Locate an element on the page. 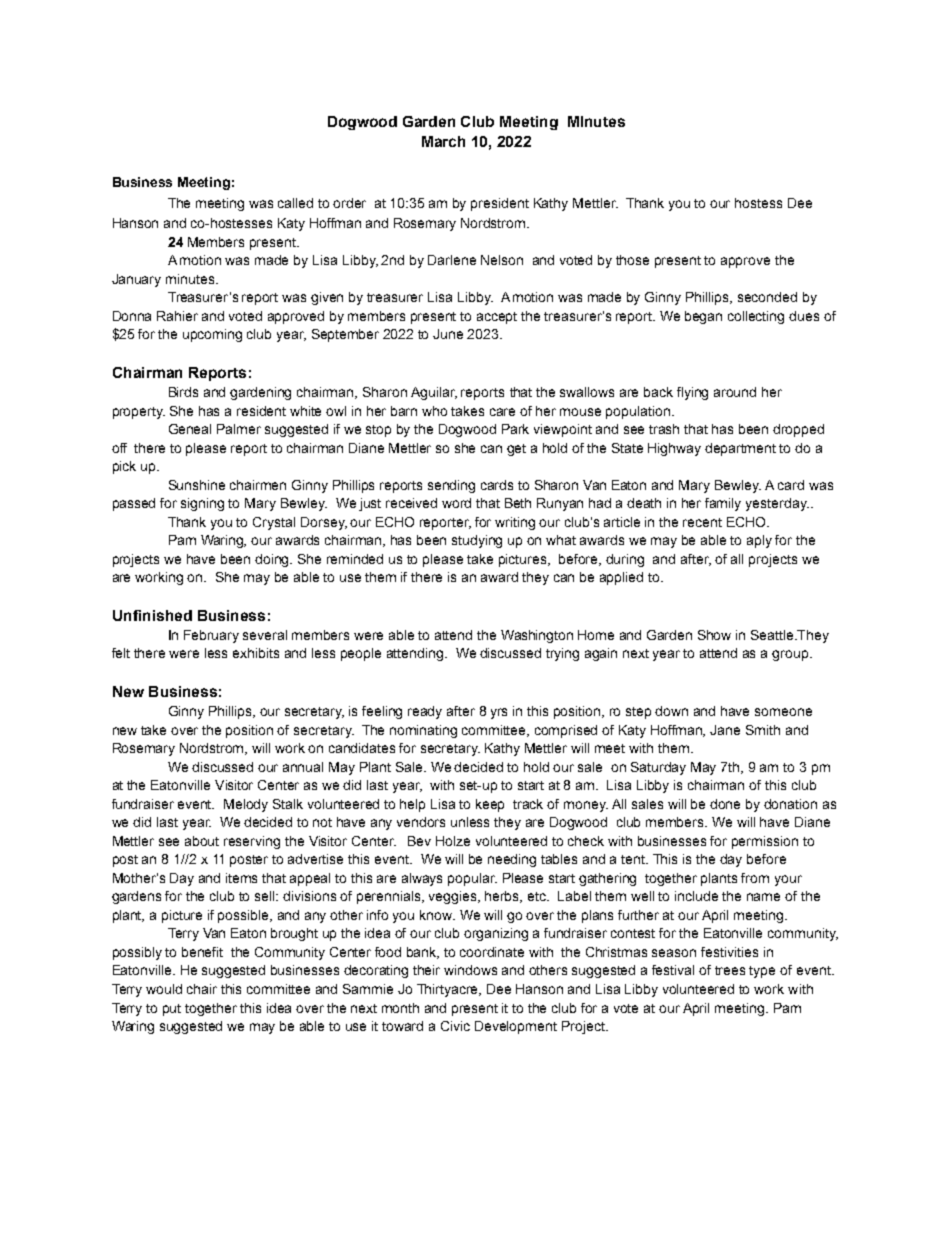 The height and width of the document is (1233, 952). began is located at coordinates (703, 317).
